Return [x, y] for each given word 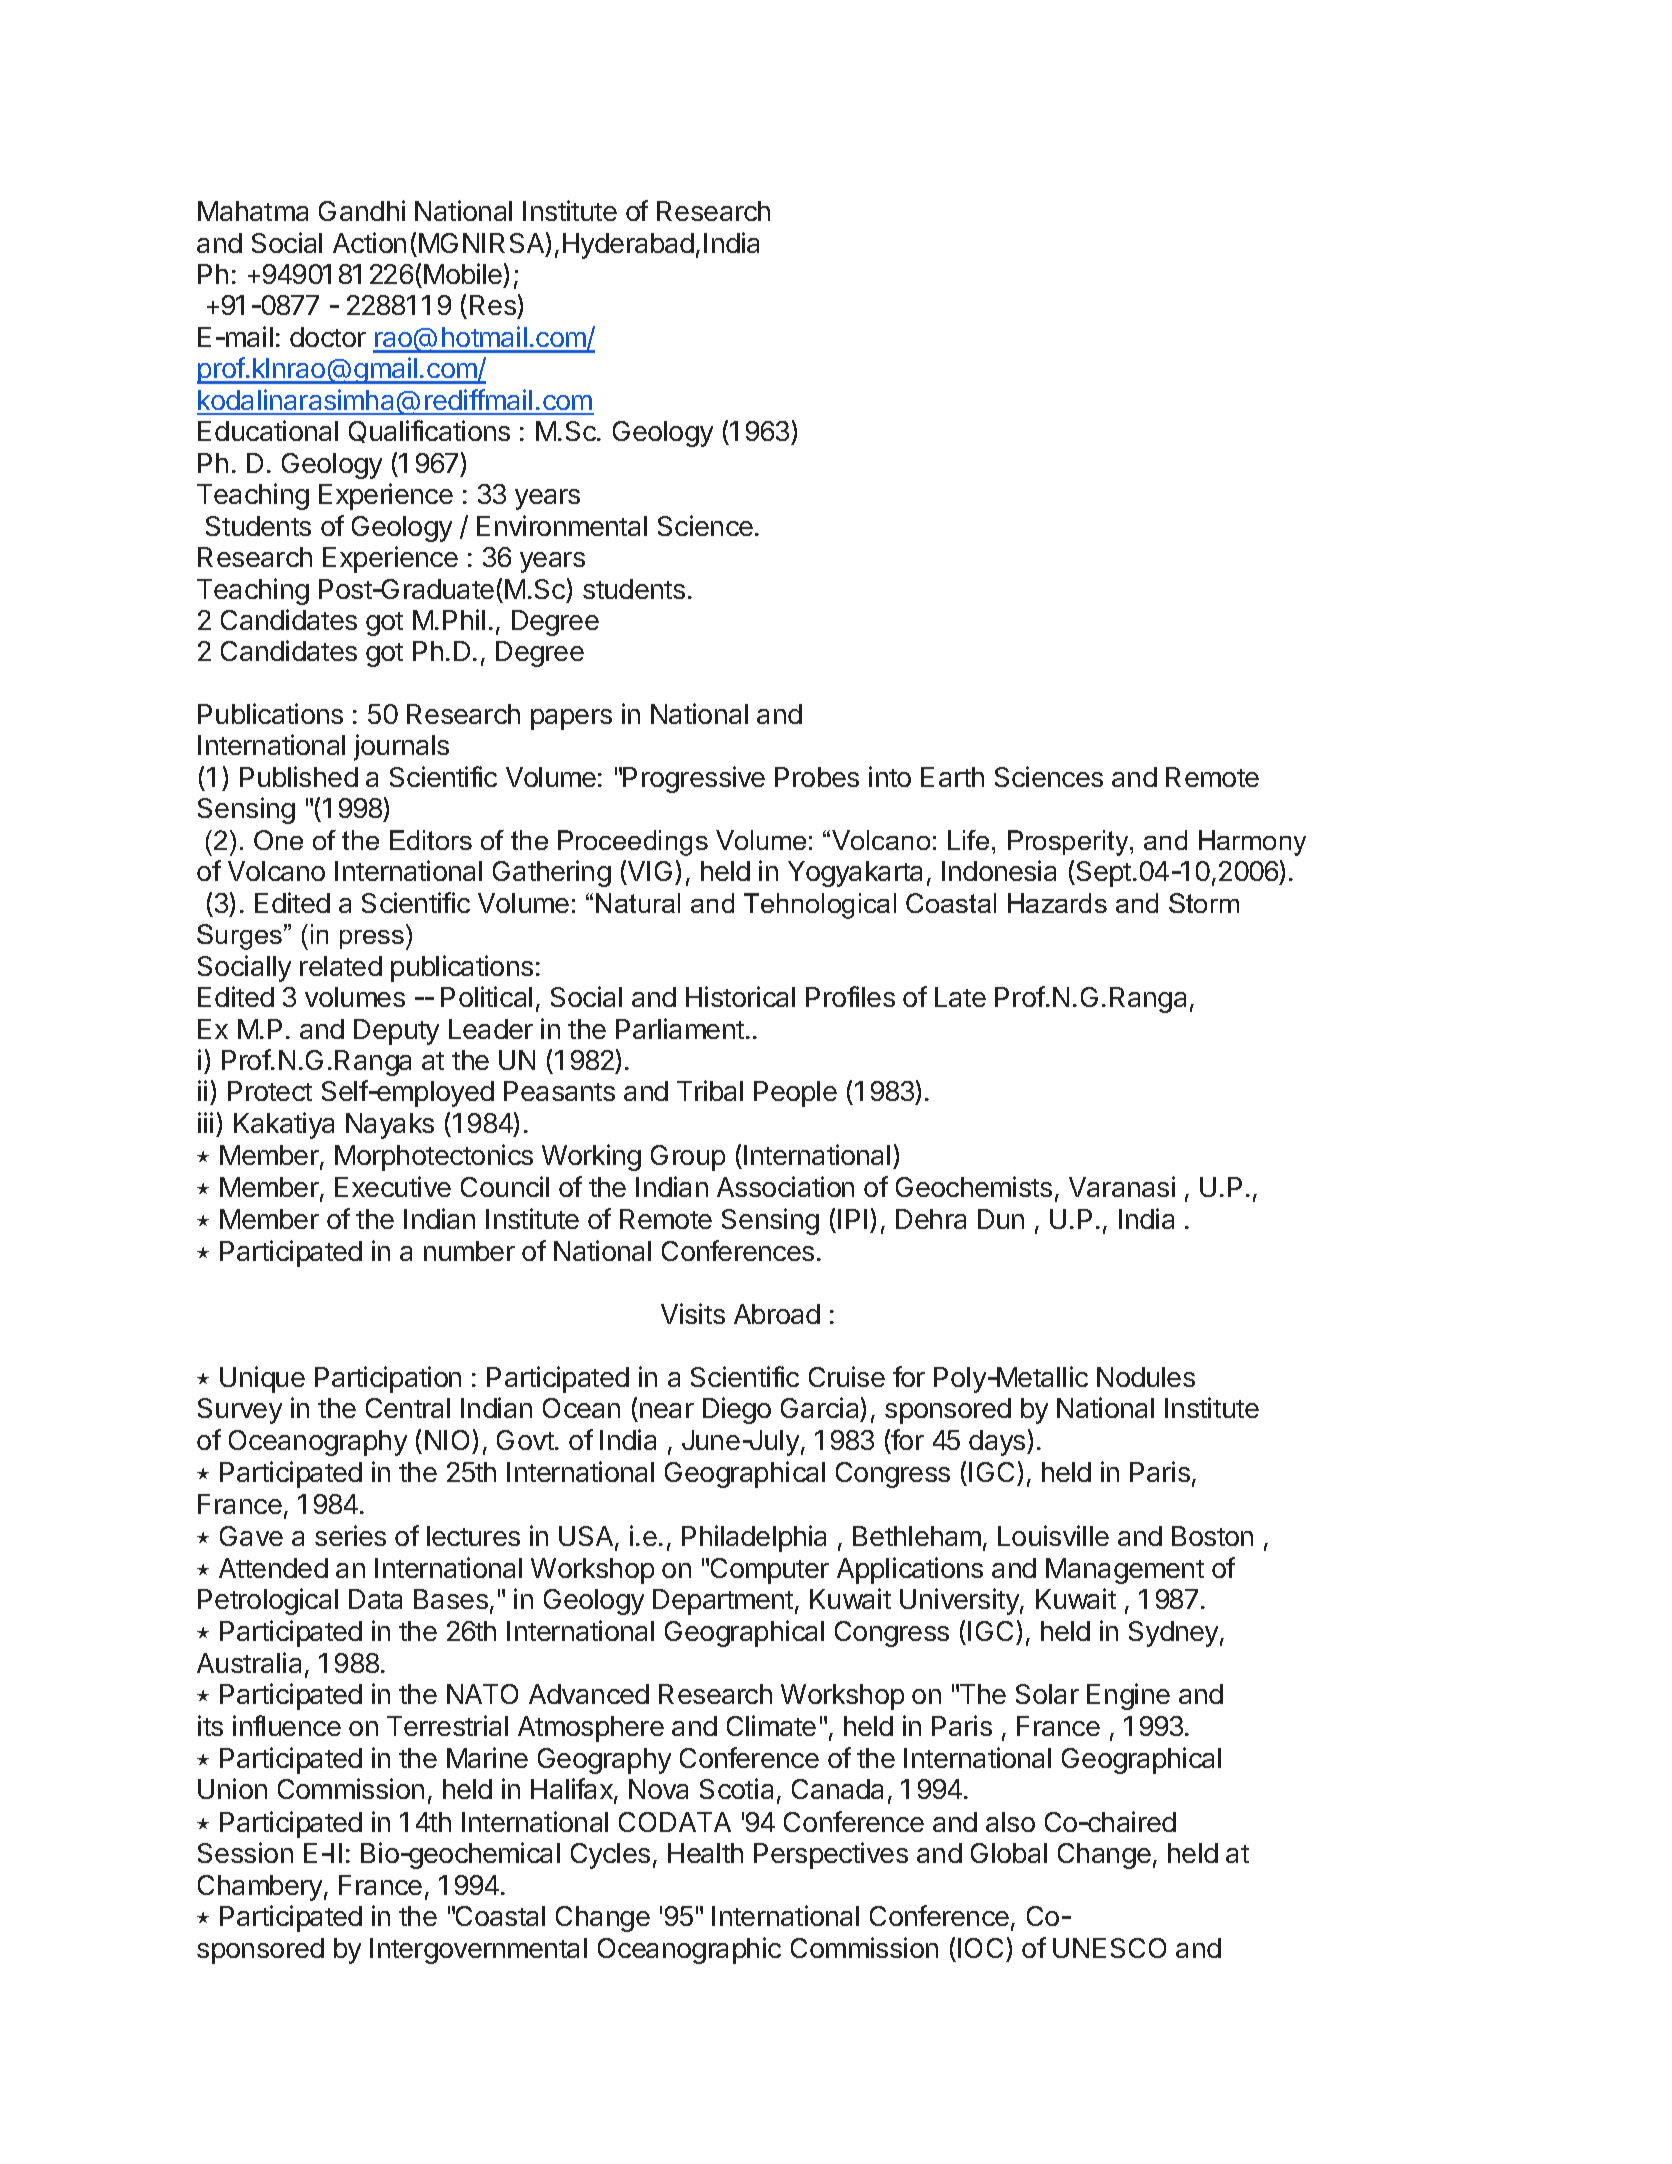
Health [705, 1853]
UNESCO [1109, 1948]
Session [245, 1852]
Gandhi [362, 210]
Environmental [562, 525]
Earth [952, 777]
